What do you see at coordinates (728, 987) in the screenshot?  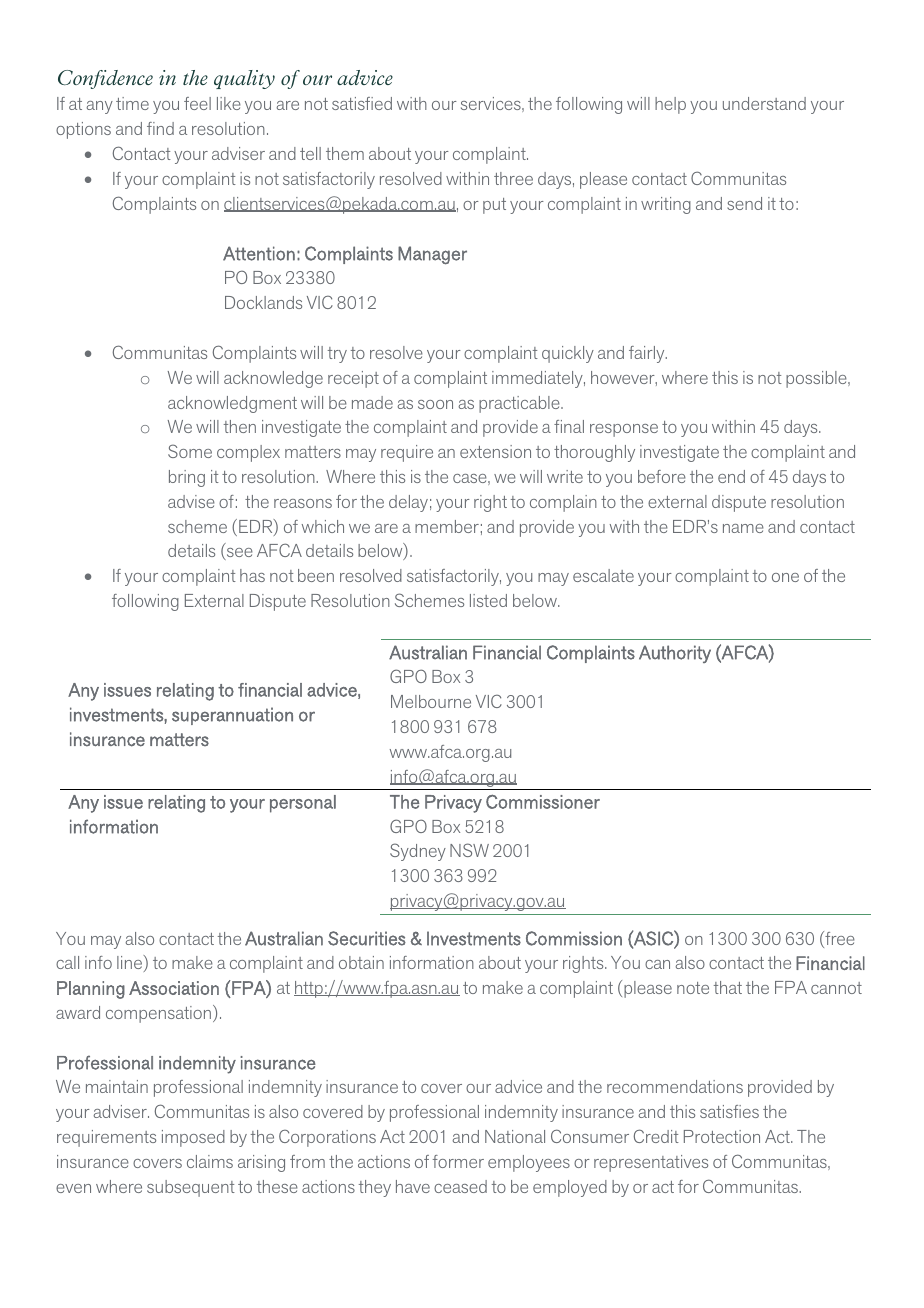 I see `that` at bounding box center [728, 987].
